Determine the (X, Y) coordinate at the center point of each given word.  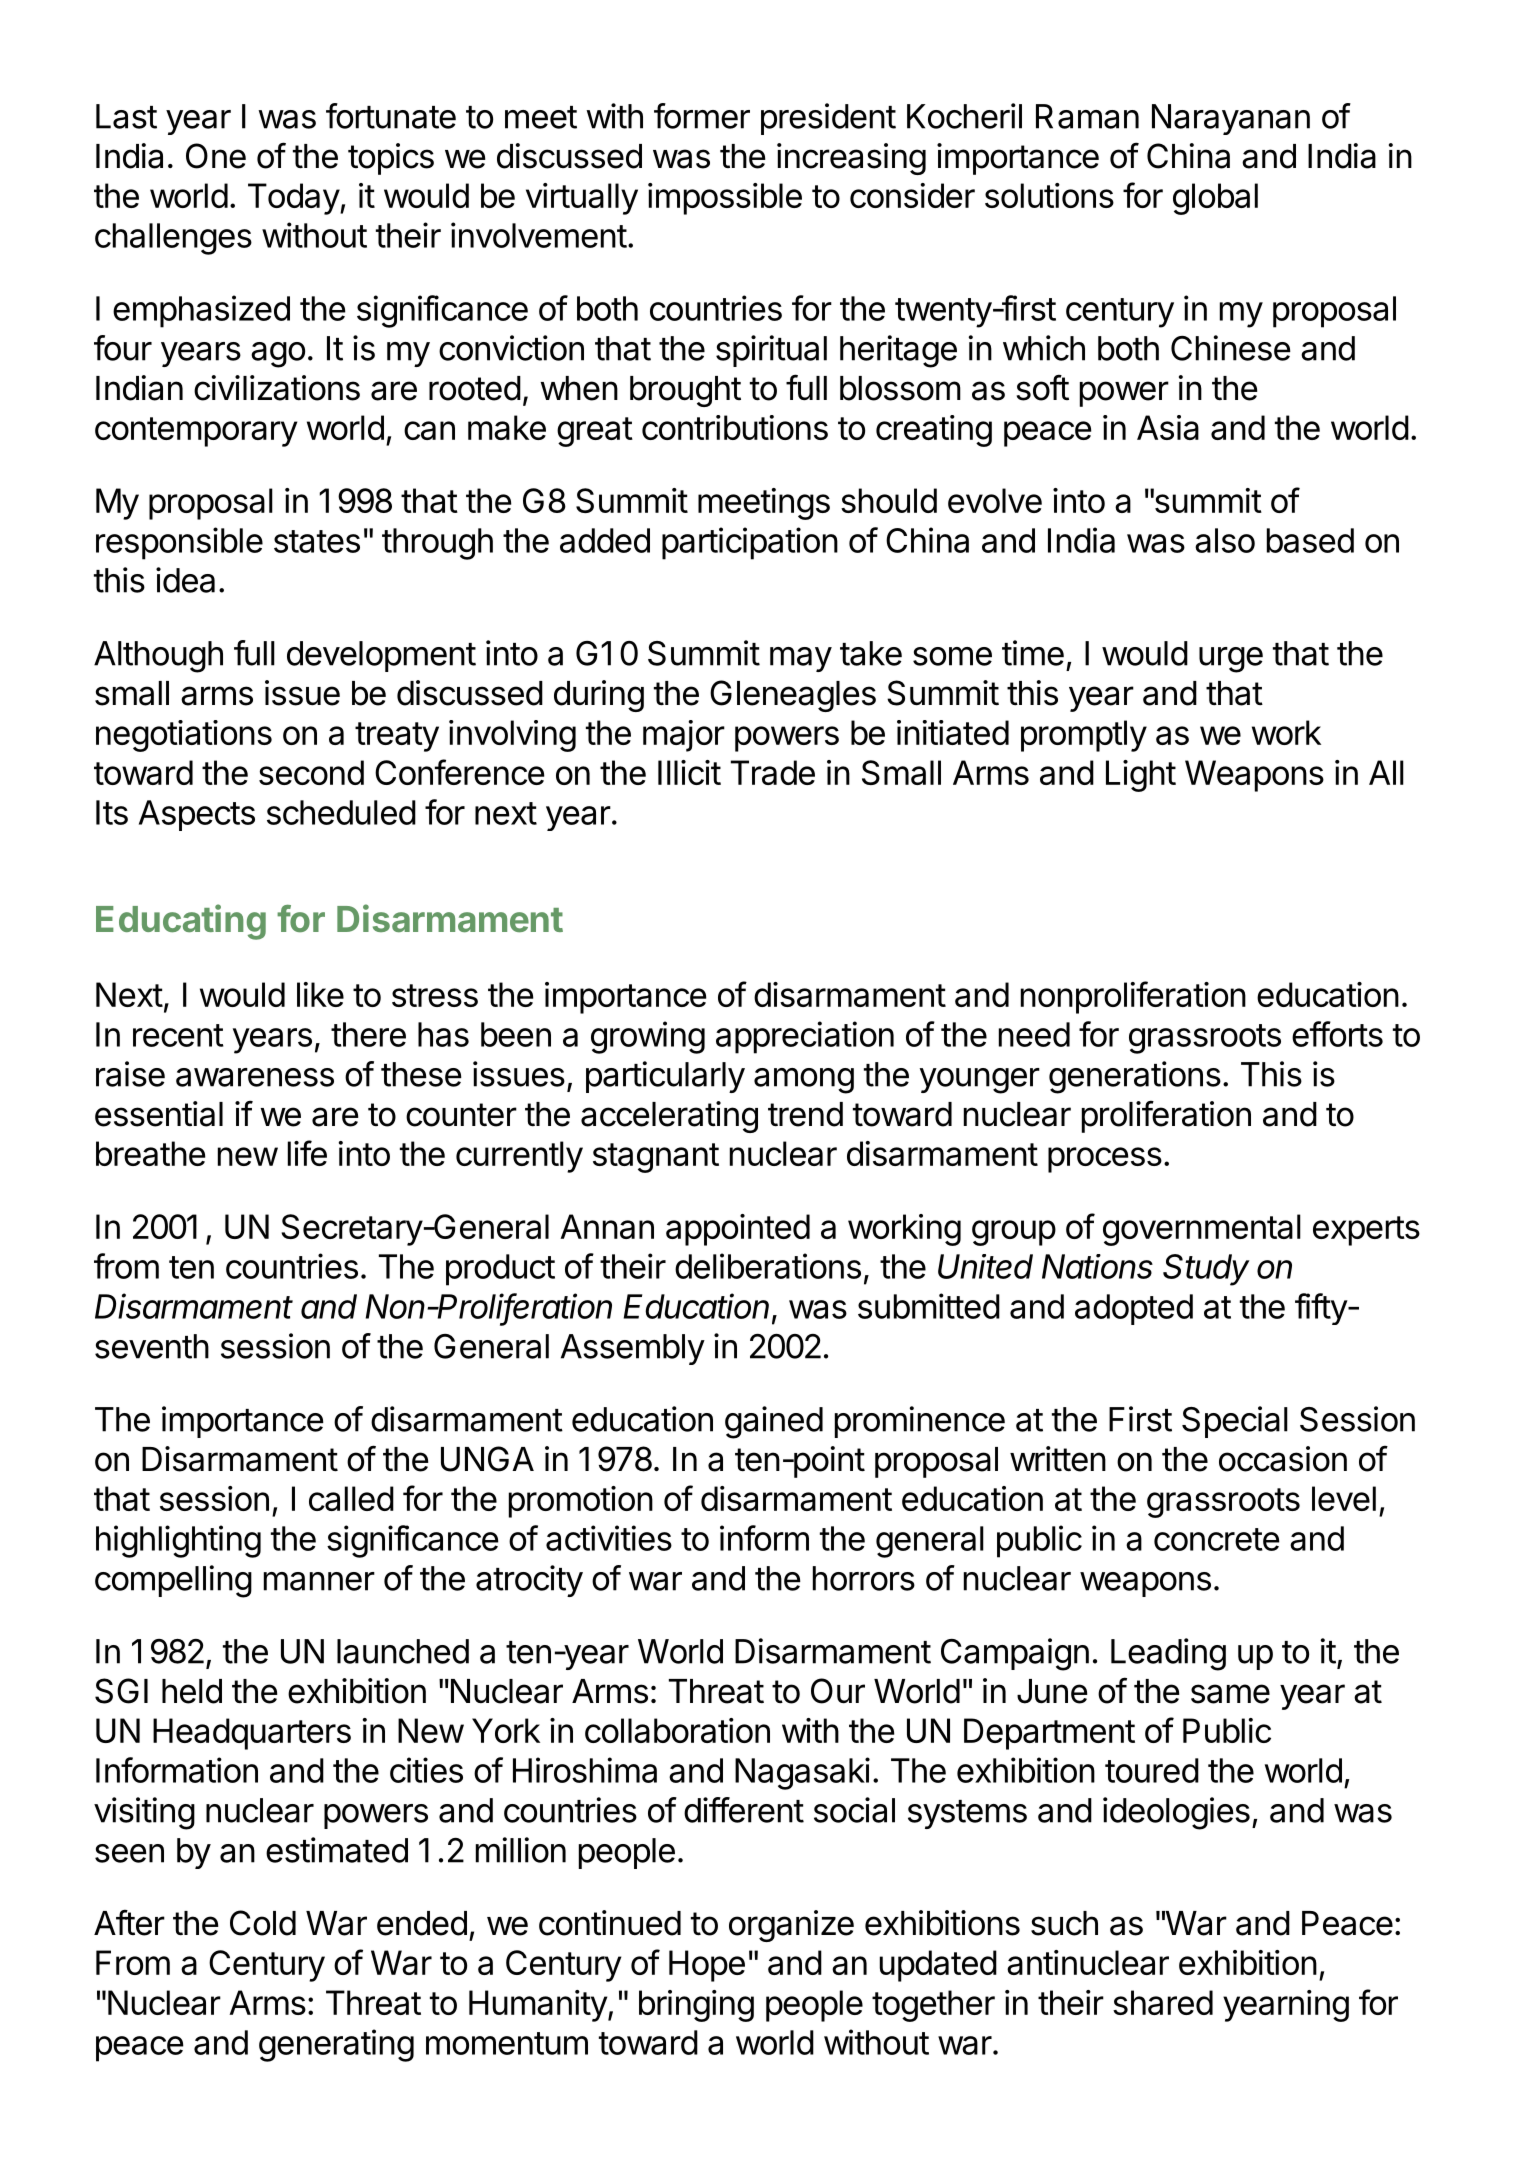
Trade (773, 772)
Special (1235, 1422)
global (1215, 199)
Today (294, 199)
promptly (1084, 736)
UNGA (487, 1459)
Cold (263, 1923)
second (311, 772)
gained (774, 1422)
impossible (725, 199)
